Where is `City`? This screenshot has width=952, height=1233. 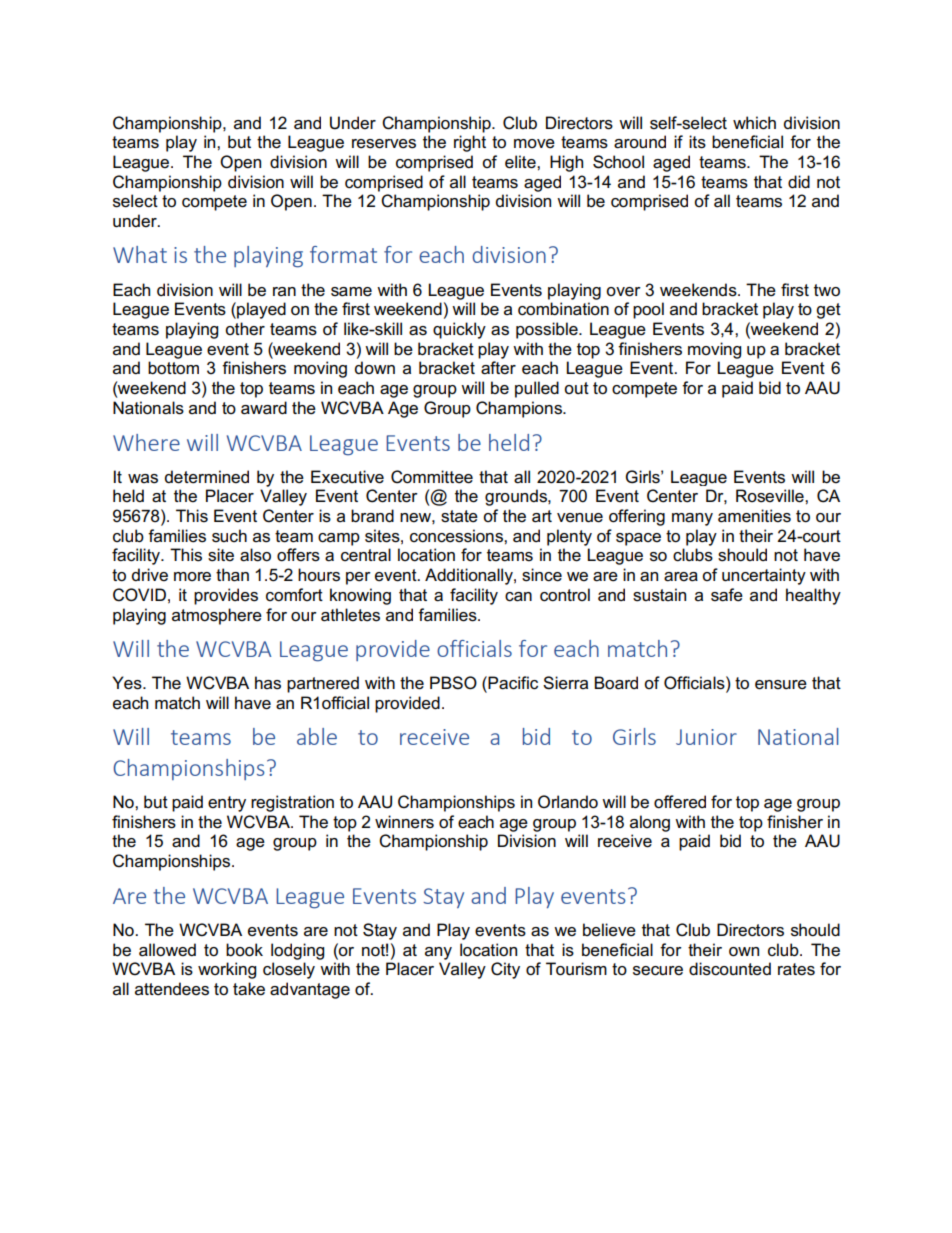
City is located at coordinates (505, 970).
